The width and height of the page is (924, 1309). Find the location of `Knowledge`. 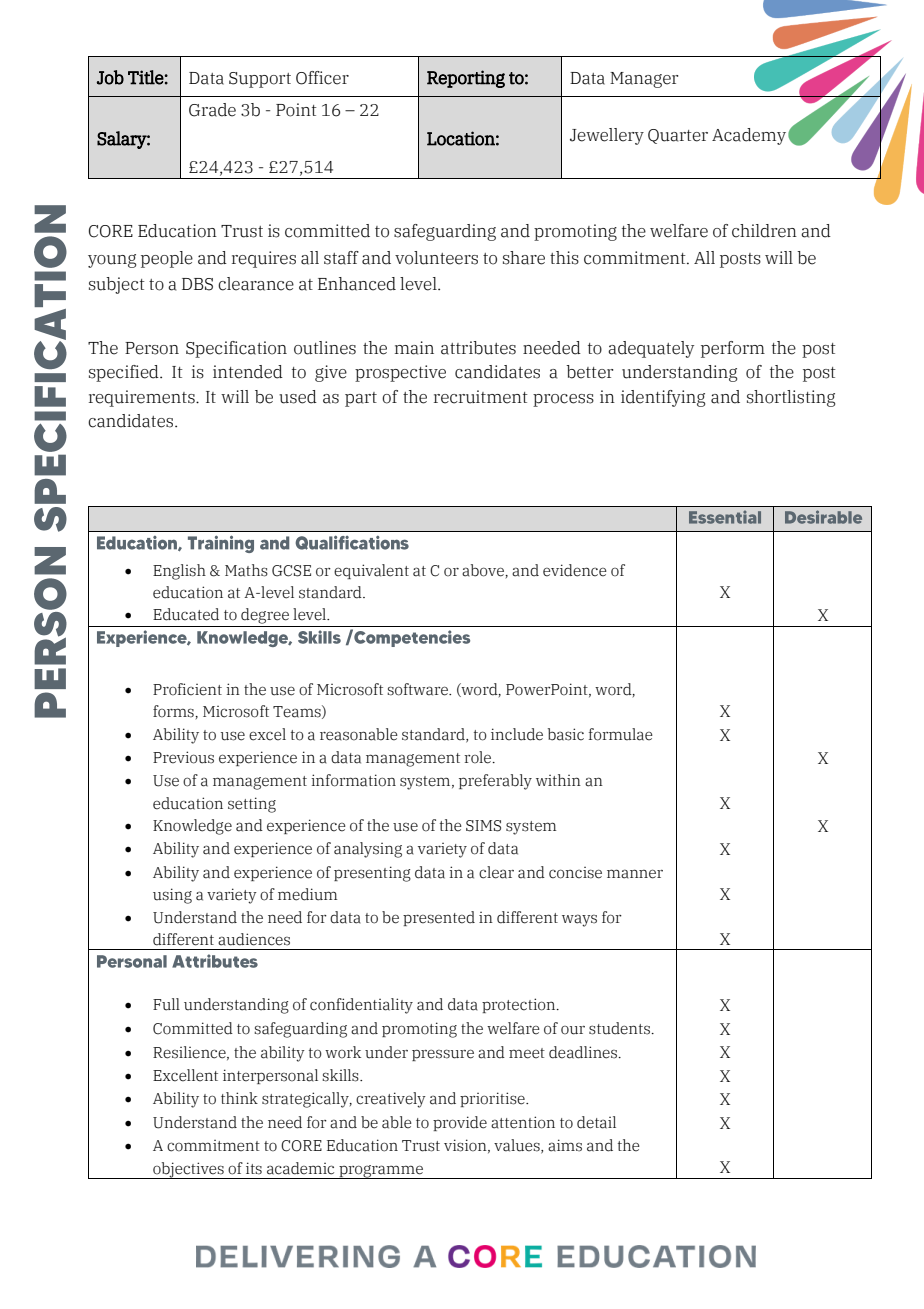

Knowledge is located at coordinates (192, 827).
